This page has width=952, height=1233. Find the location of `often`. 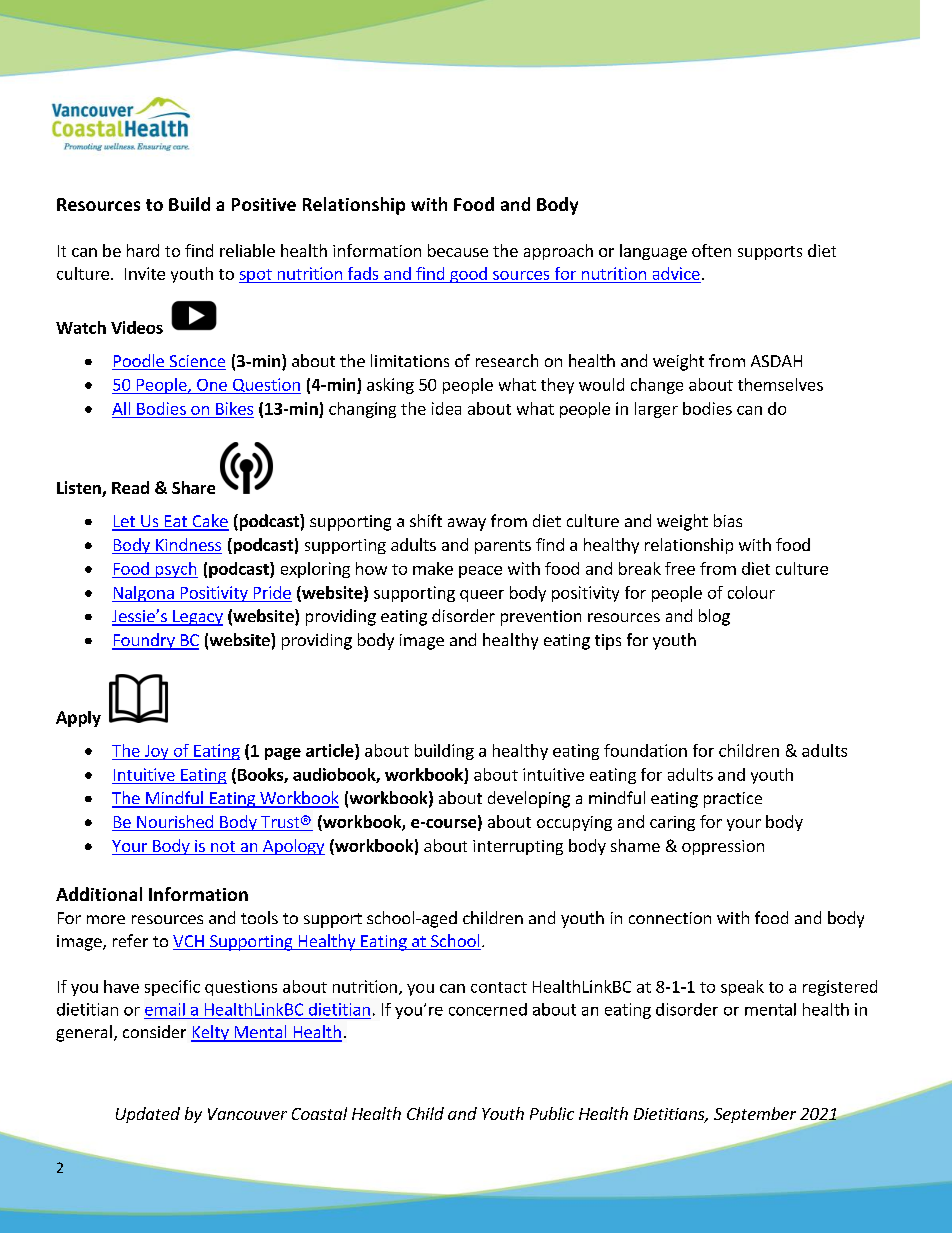

often is located at coordinates (711, 250).
